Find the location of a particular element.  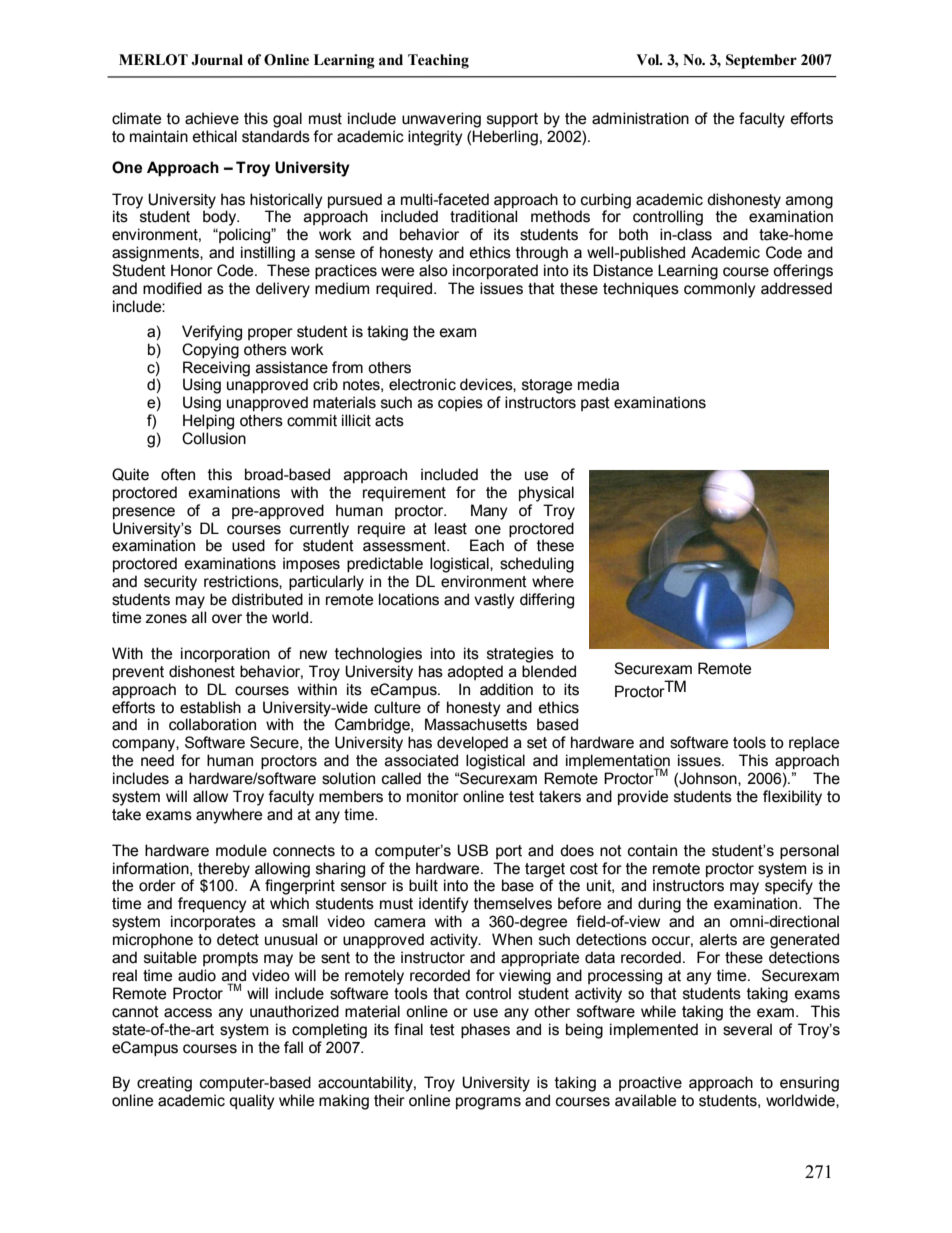

commonly is located at coordinates (720, 290).
